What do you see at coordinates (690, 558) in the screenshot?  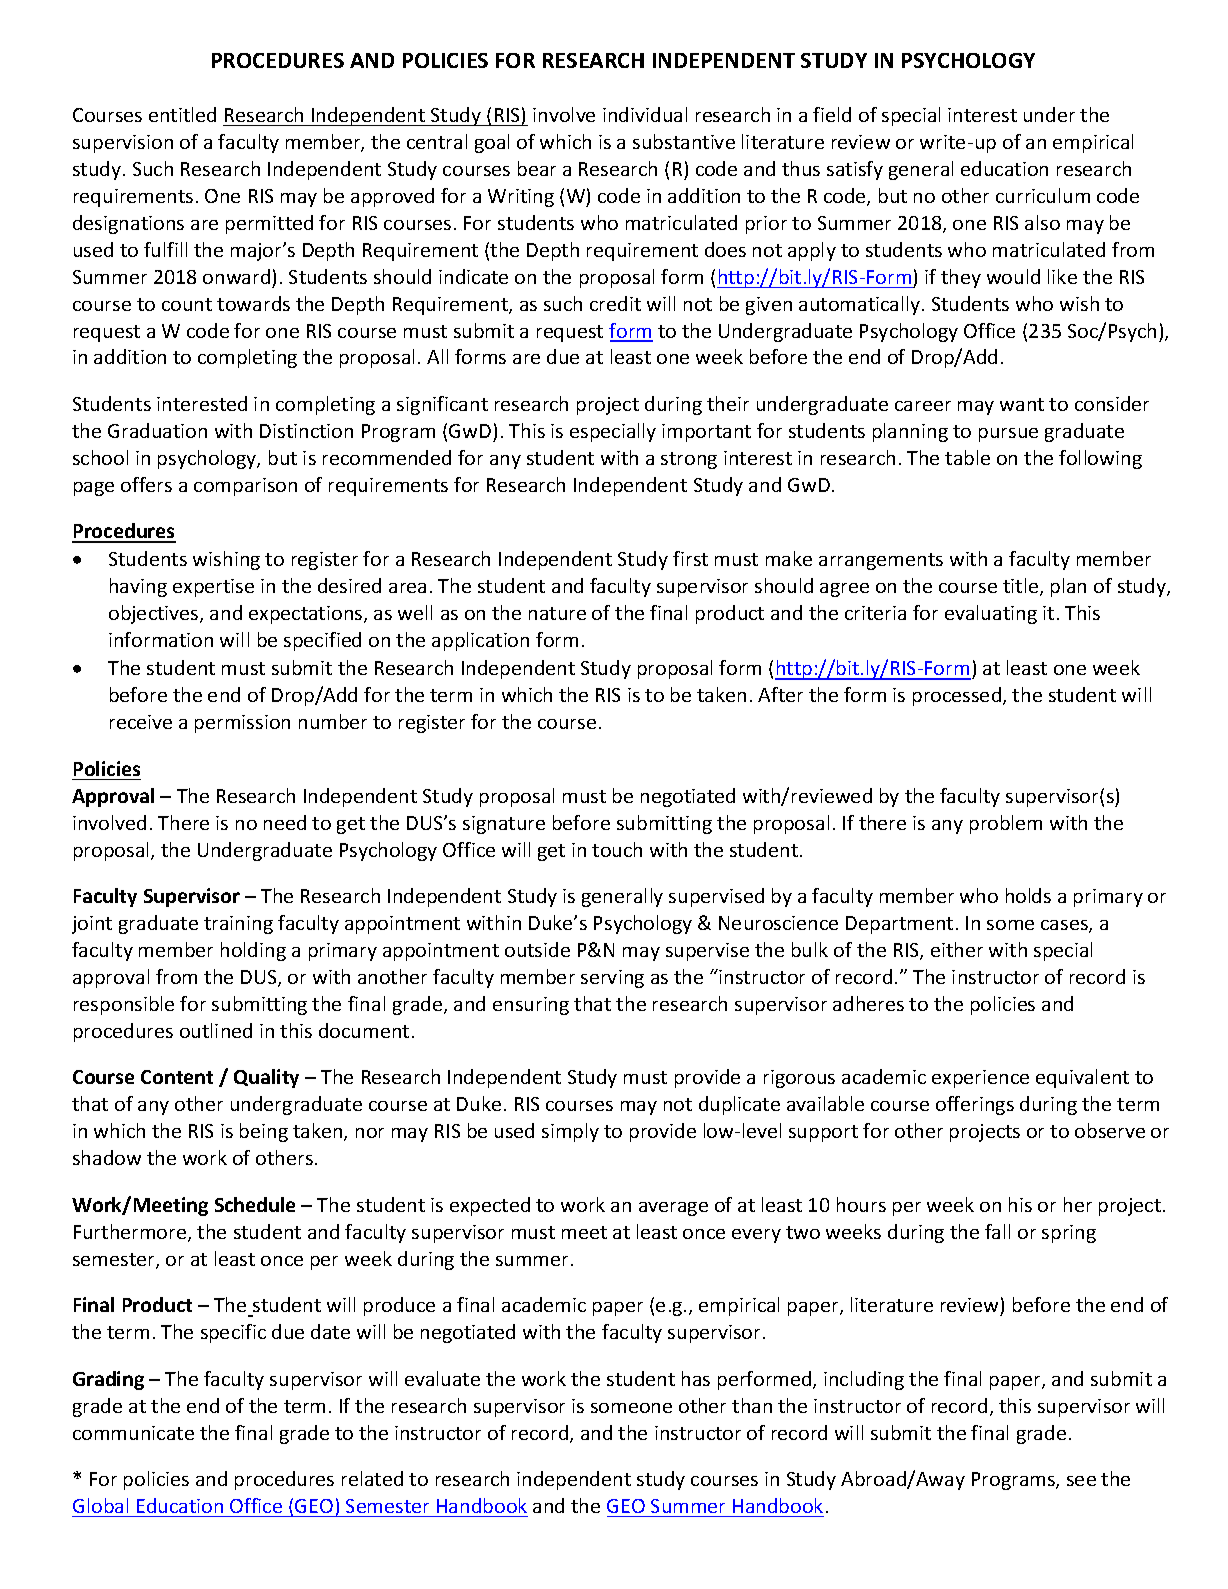 I see `first` at bounding box center [690, 558].
